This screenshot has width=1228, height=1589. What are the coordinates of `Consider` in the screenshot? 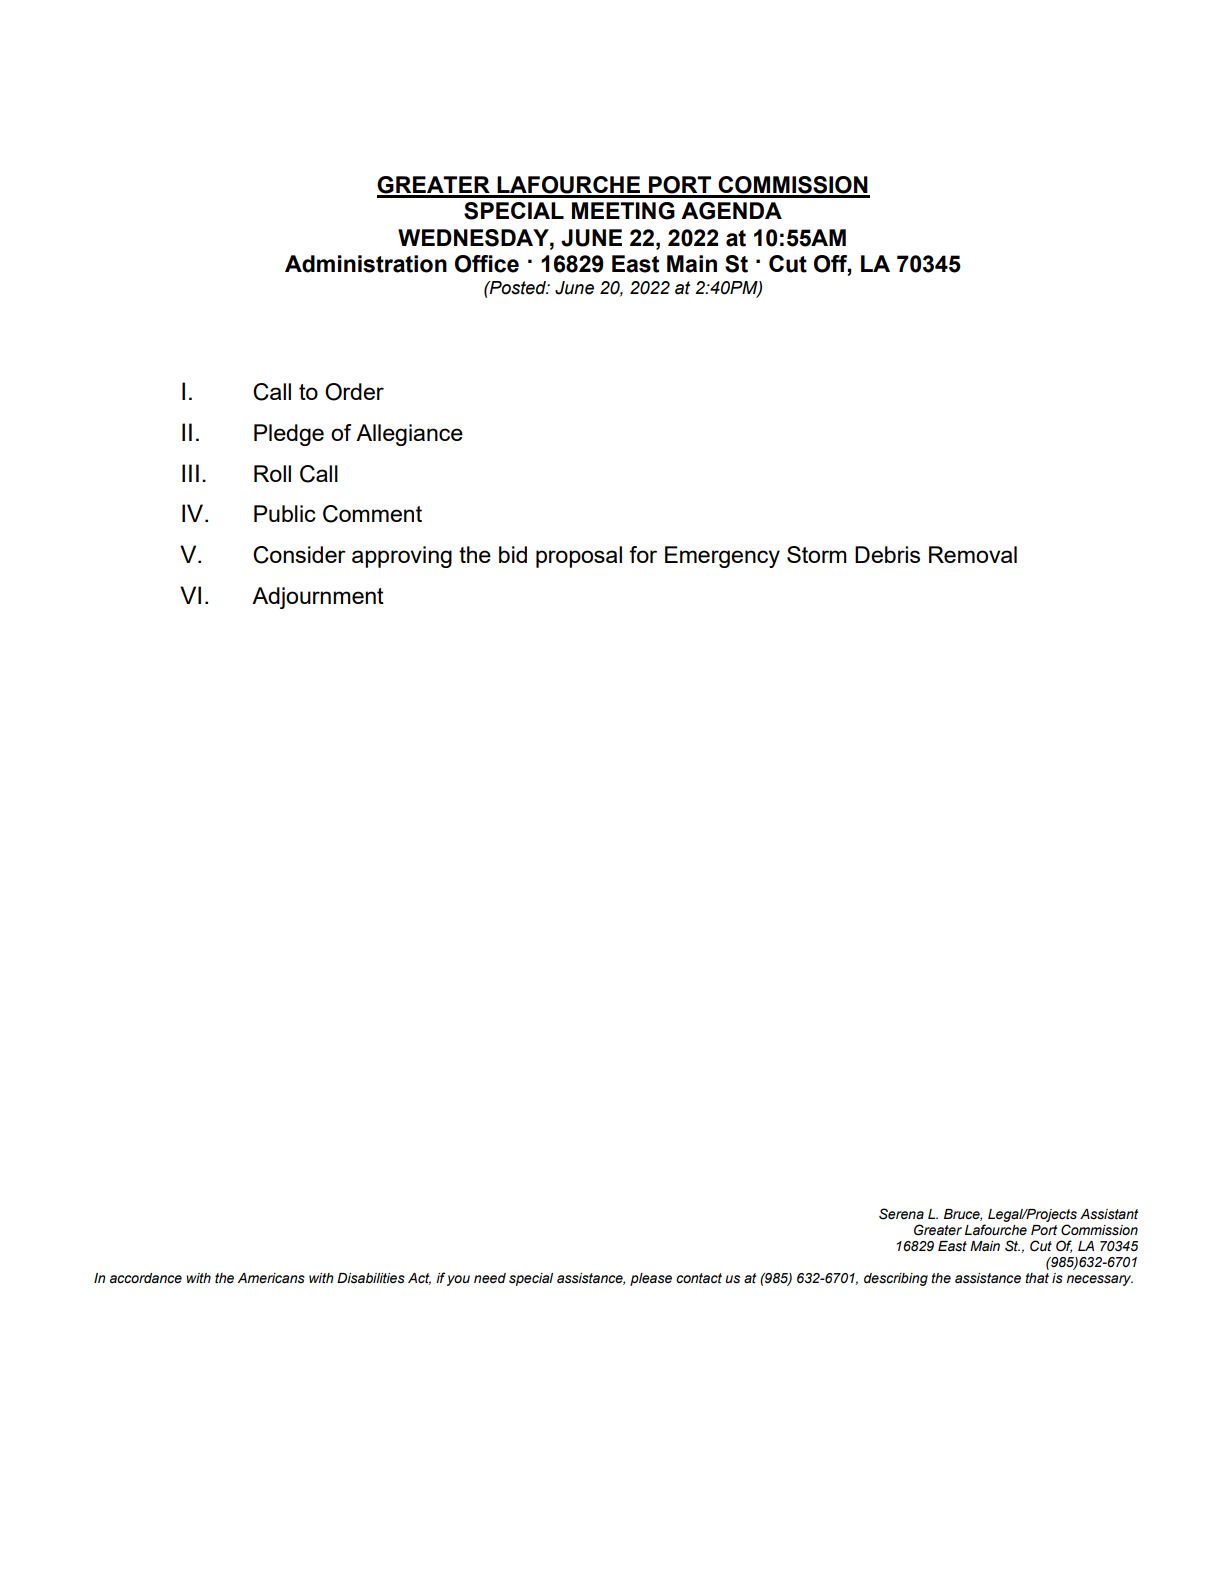 It's located at (299, 555).
